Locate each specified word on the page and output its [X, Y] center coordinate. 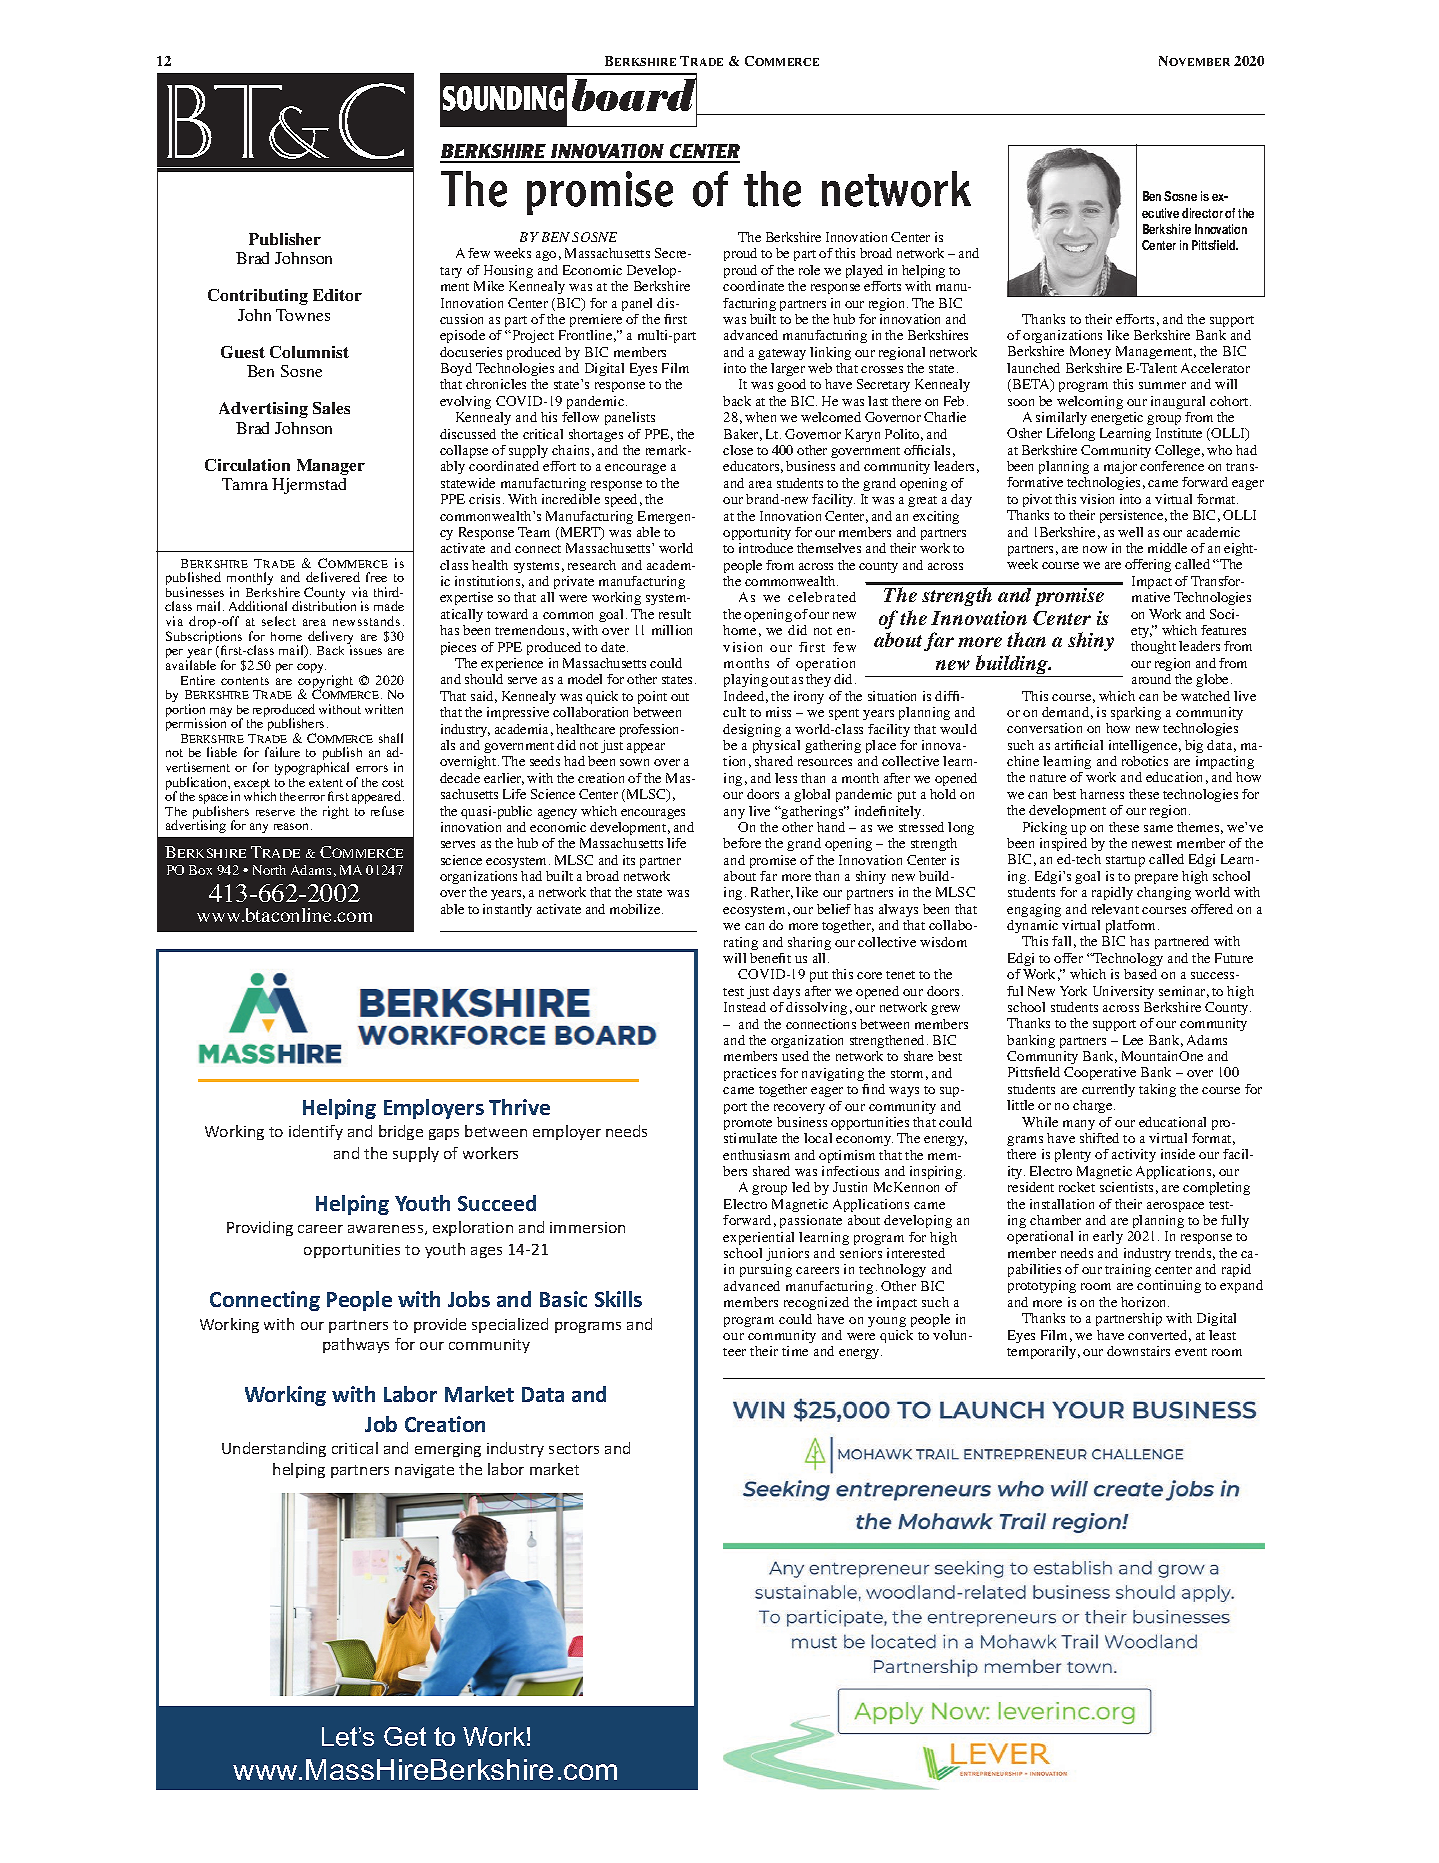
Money [1090, 352]
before [742, 843]
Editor [337, 295]
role [809, 270]
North [269, 870]
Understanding [274, 1449]
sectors [574, 1449]
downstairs [1138, 1351]
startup [1125, 861]
